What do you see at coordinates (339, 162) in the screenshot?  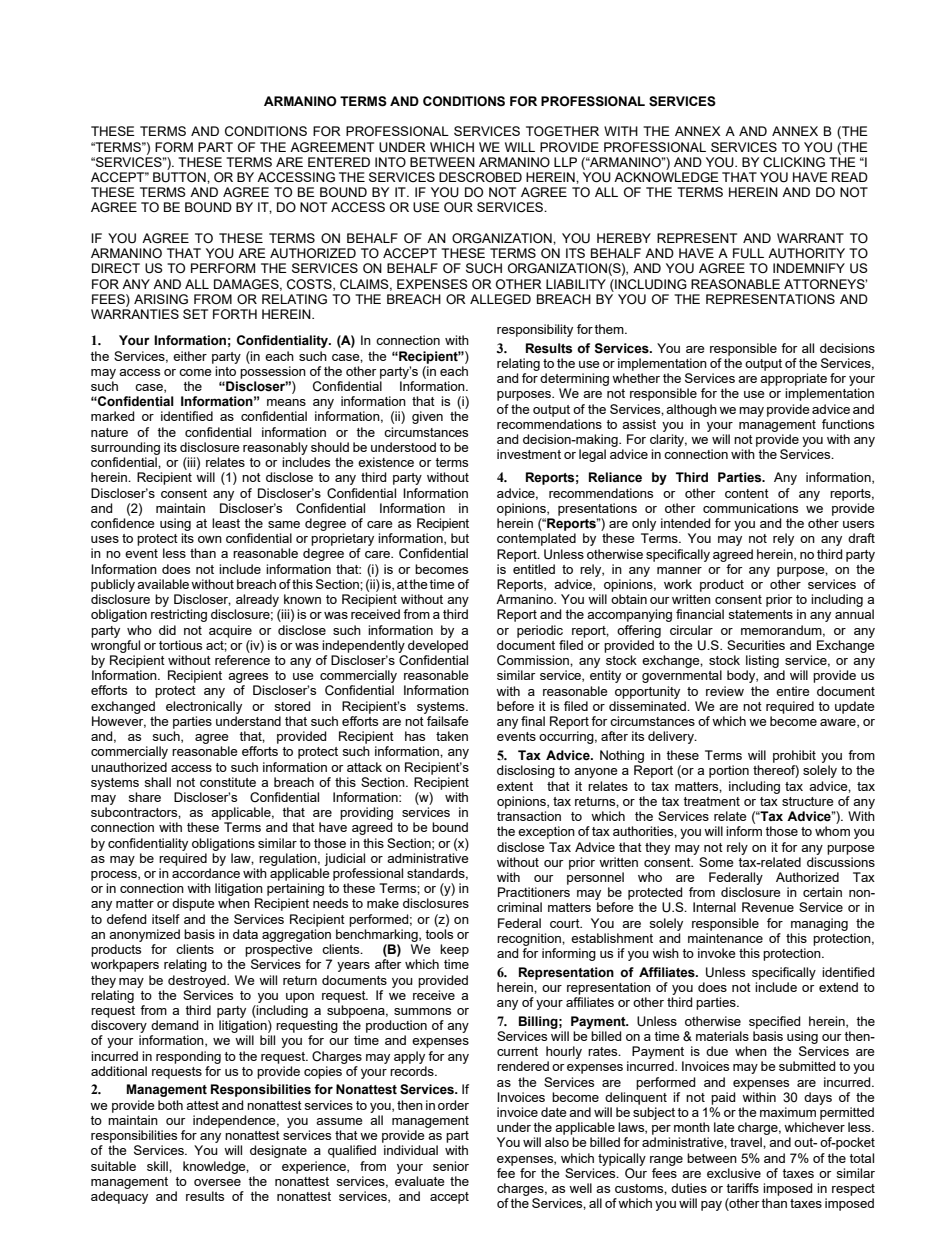 I see `ENTERED` at bounding box center [339, 162].
